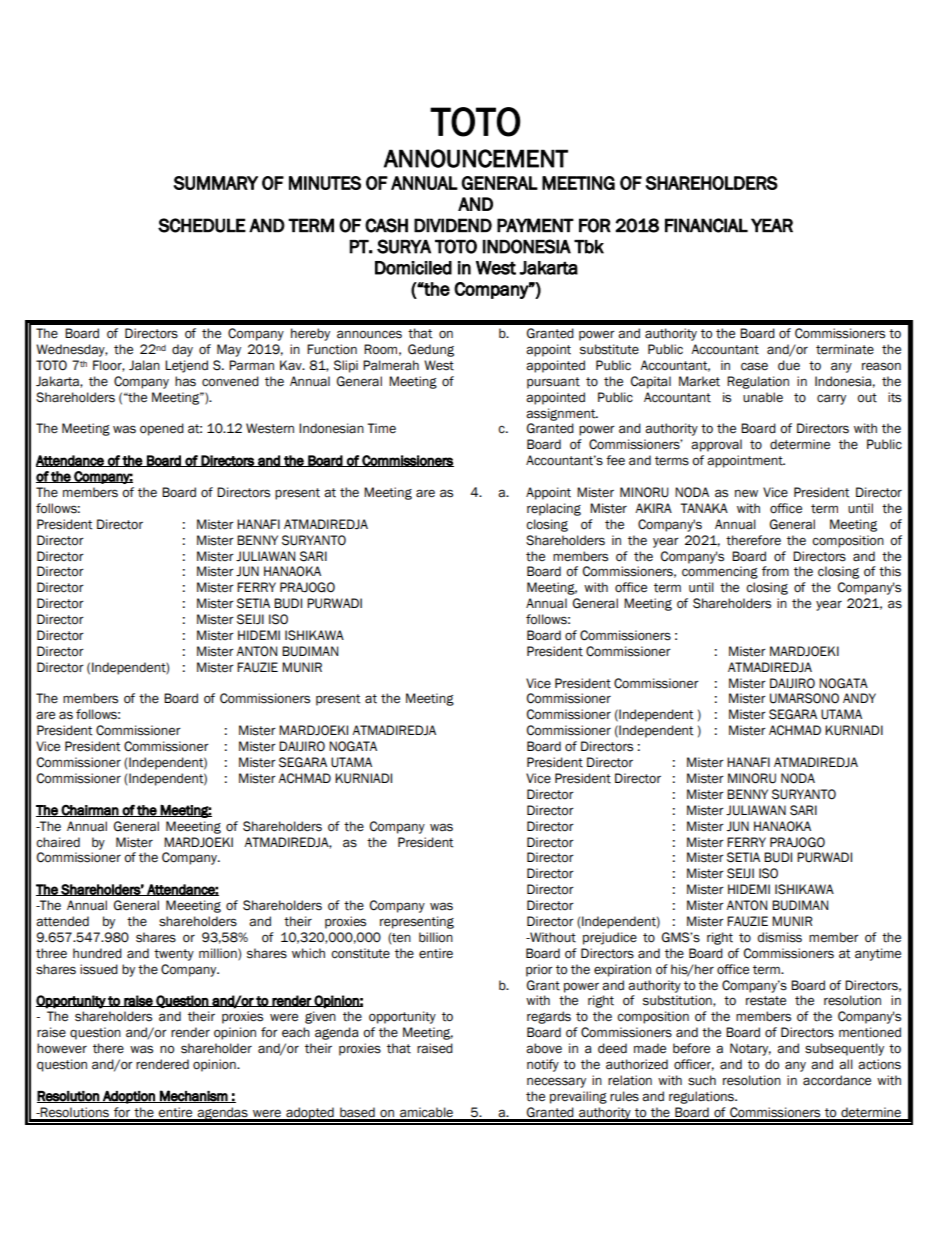 The width and height of the screenshot is (952, 1233). I want to click on Adoption, so click(129, 1097).
